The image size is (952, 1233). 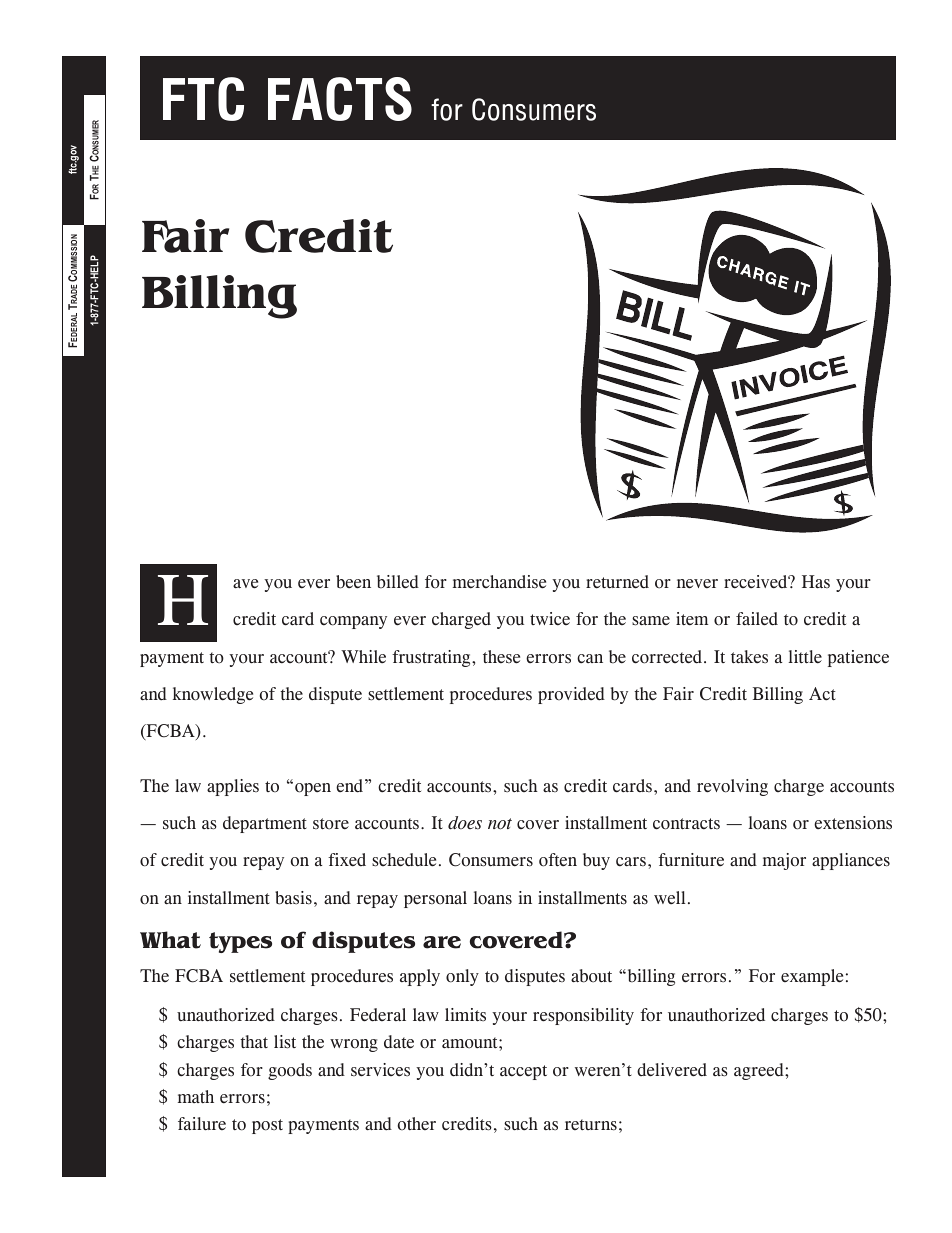 I want to click on ave, so click(x=245, y=584).
